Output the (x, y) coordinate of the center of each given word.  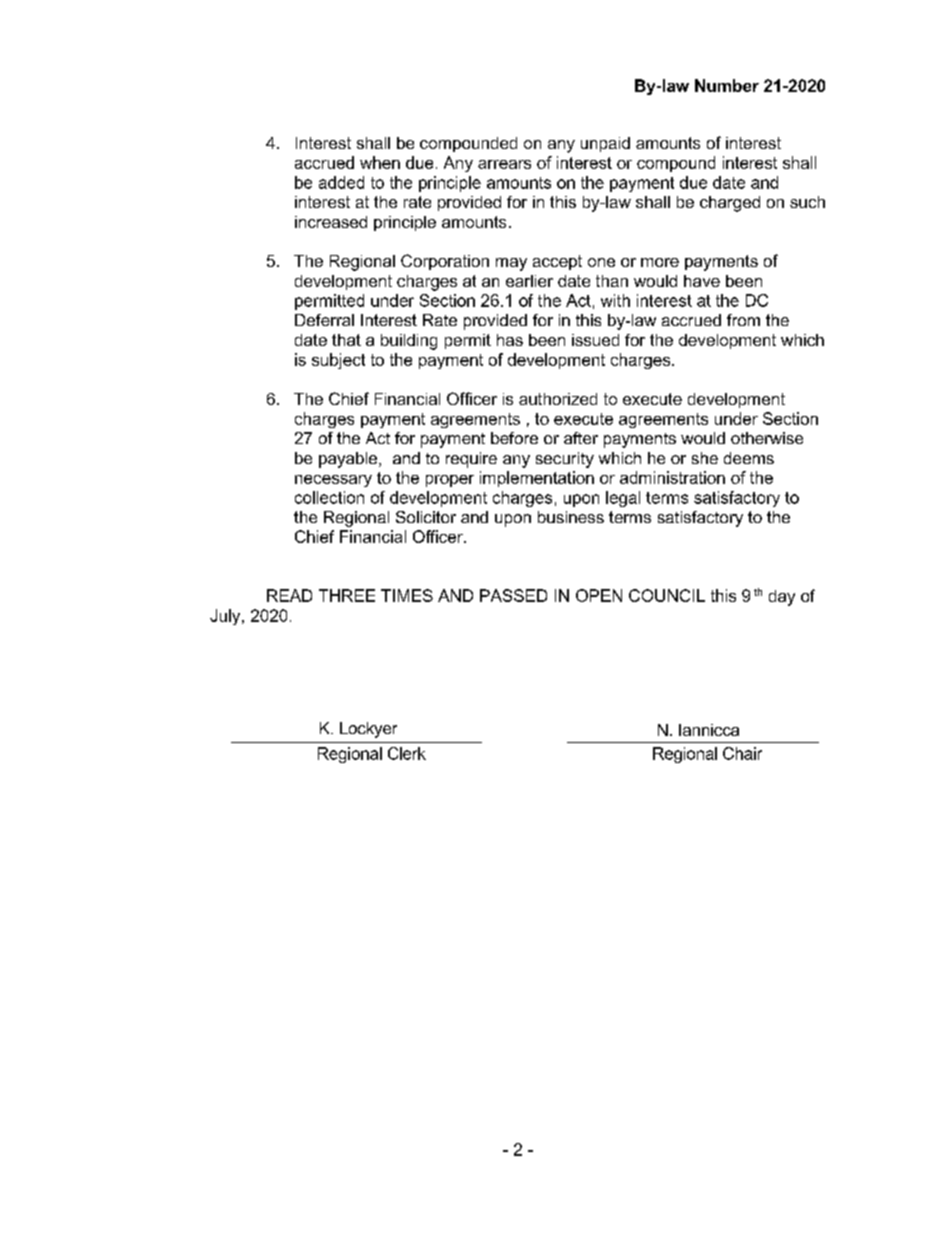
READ (289, 595)
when (380, 162)
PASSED (513, 595)
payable (349, 460)
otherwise (767, 438)
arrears (504, 164)
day (782, 598)
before (514, 438)
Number (727, 85)
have (702, 281)
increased (331, 222)
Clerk (407, 753)
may (511, 264)
